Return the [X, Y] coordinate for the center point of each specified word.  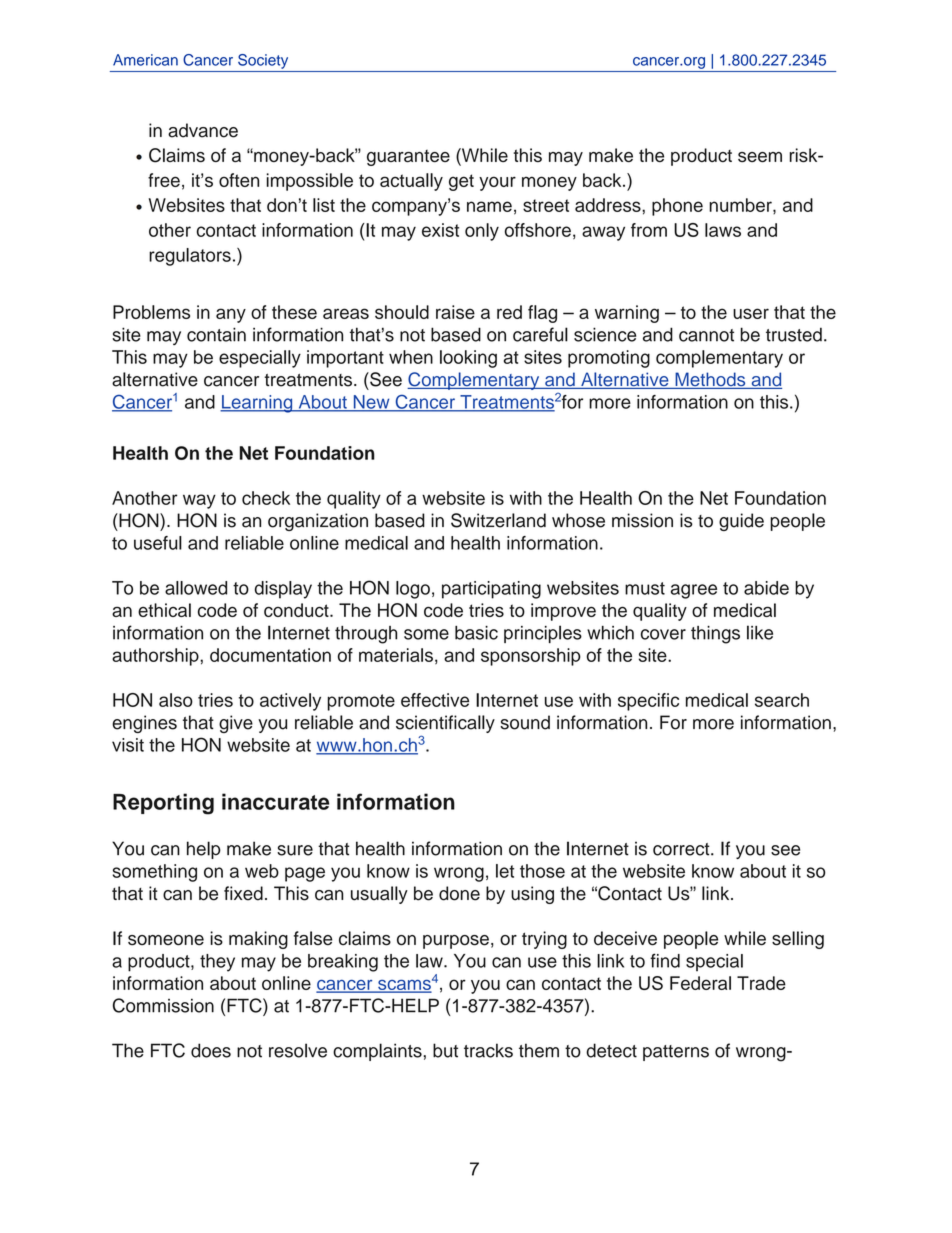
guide [741, 522]
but [445, 1050]
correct [682, 849]
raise [455, 312]
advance [203, 130]
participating [491, 590]
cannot [706, 335]
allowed [196, 588]
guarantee [408, 158]
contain [216, 334]
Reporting [163, 804]
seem [760, 157]
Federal [700, 983]
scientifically [445, 725]
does [211, 1050]
